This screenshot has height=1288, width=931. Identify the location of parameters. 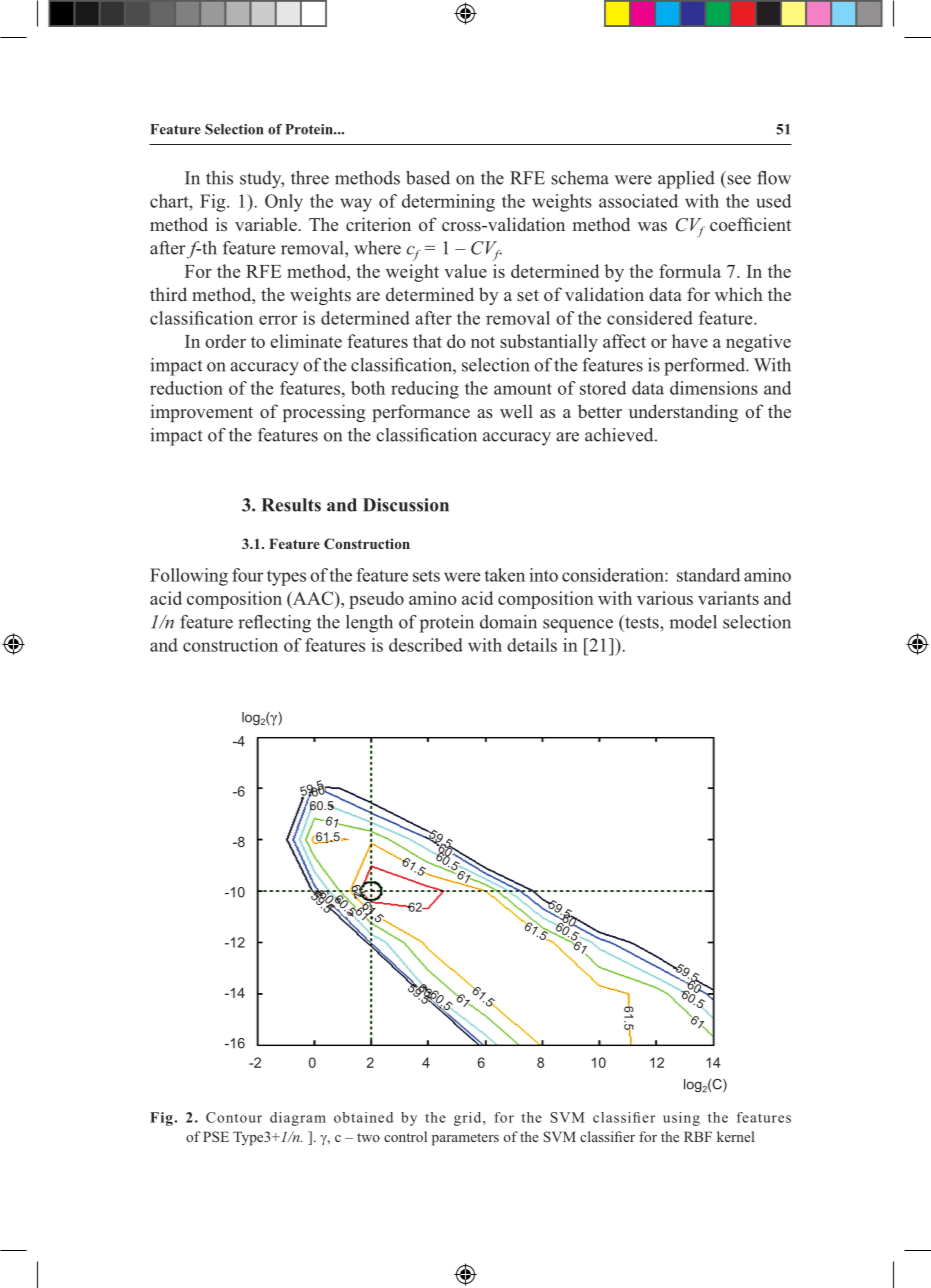
(465, 1139).
